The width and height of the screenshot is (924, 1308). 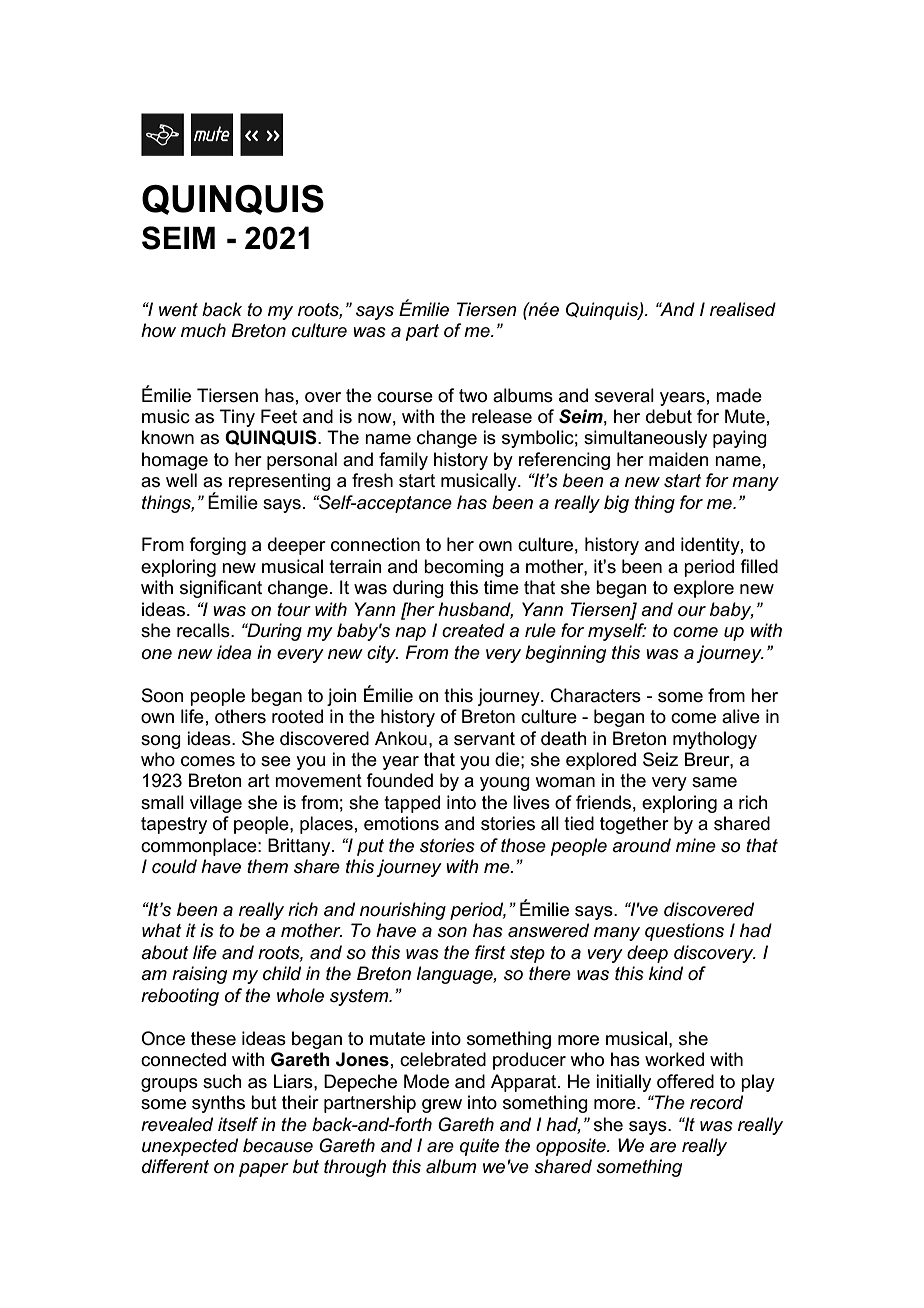 I want to click on quite, so click(x=479, y=1147).
